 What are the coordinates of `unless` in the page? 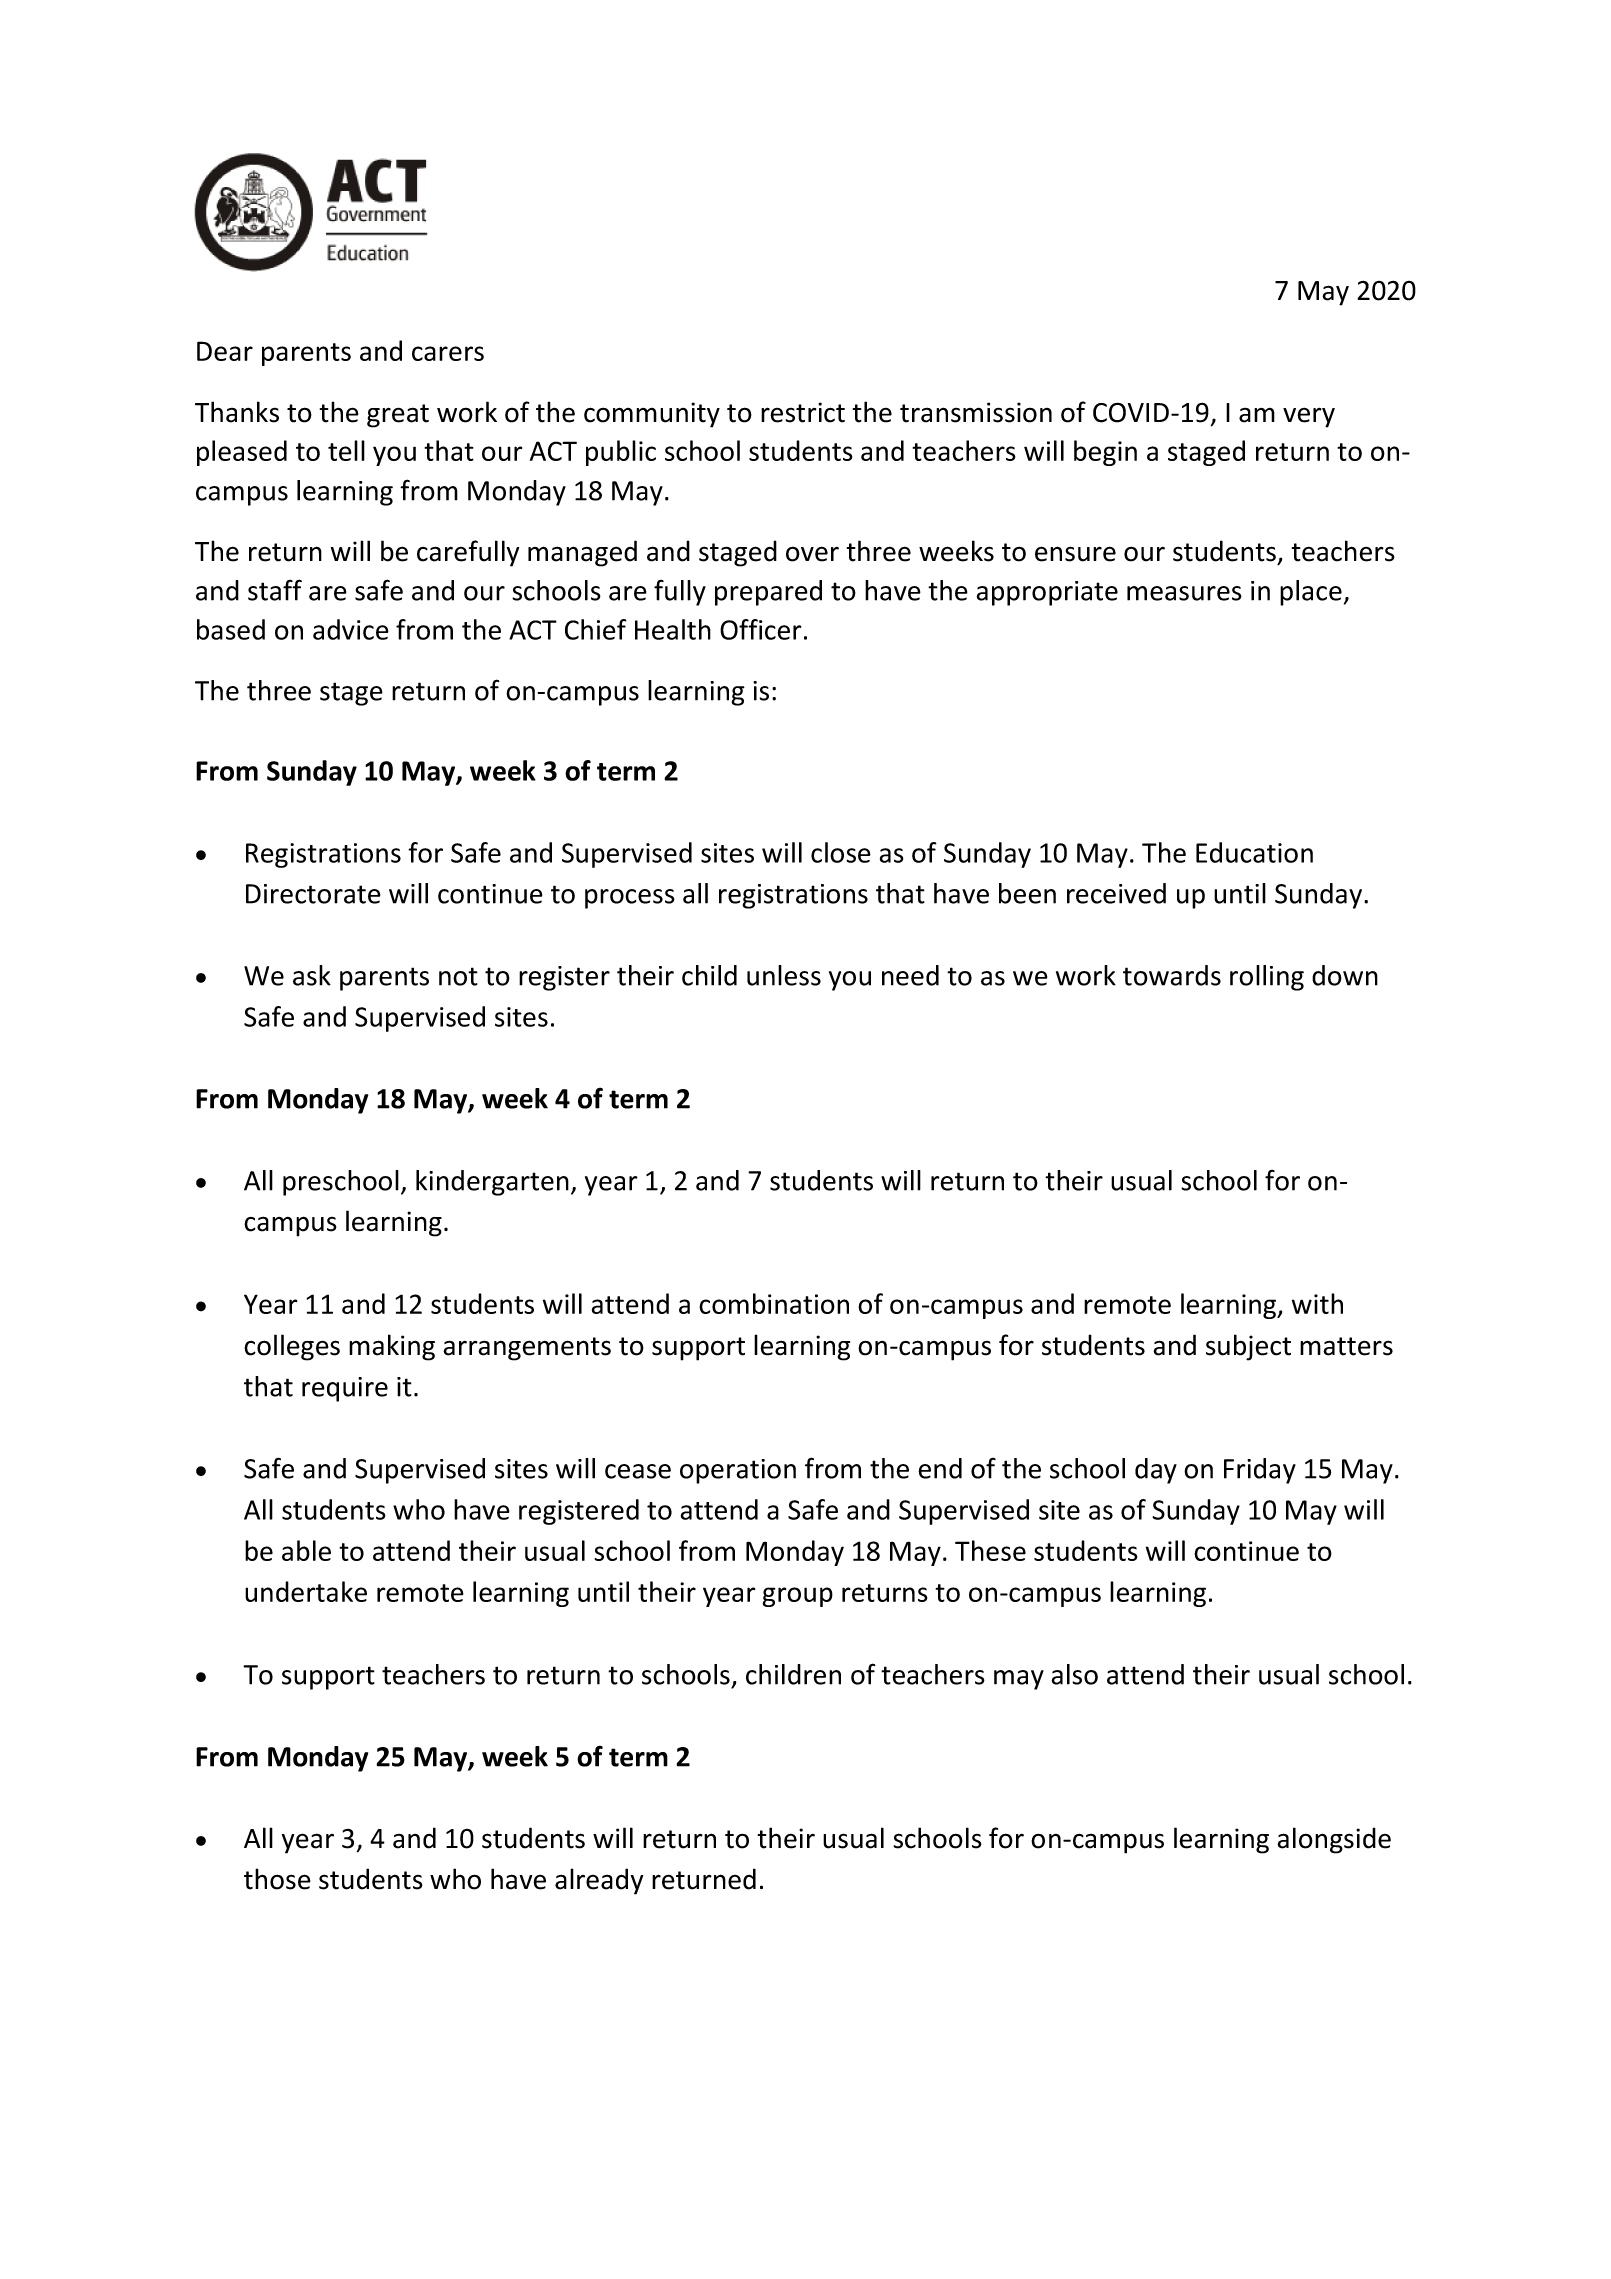 It's located at (784, 975).
